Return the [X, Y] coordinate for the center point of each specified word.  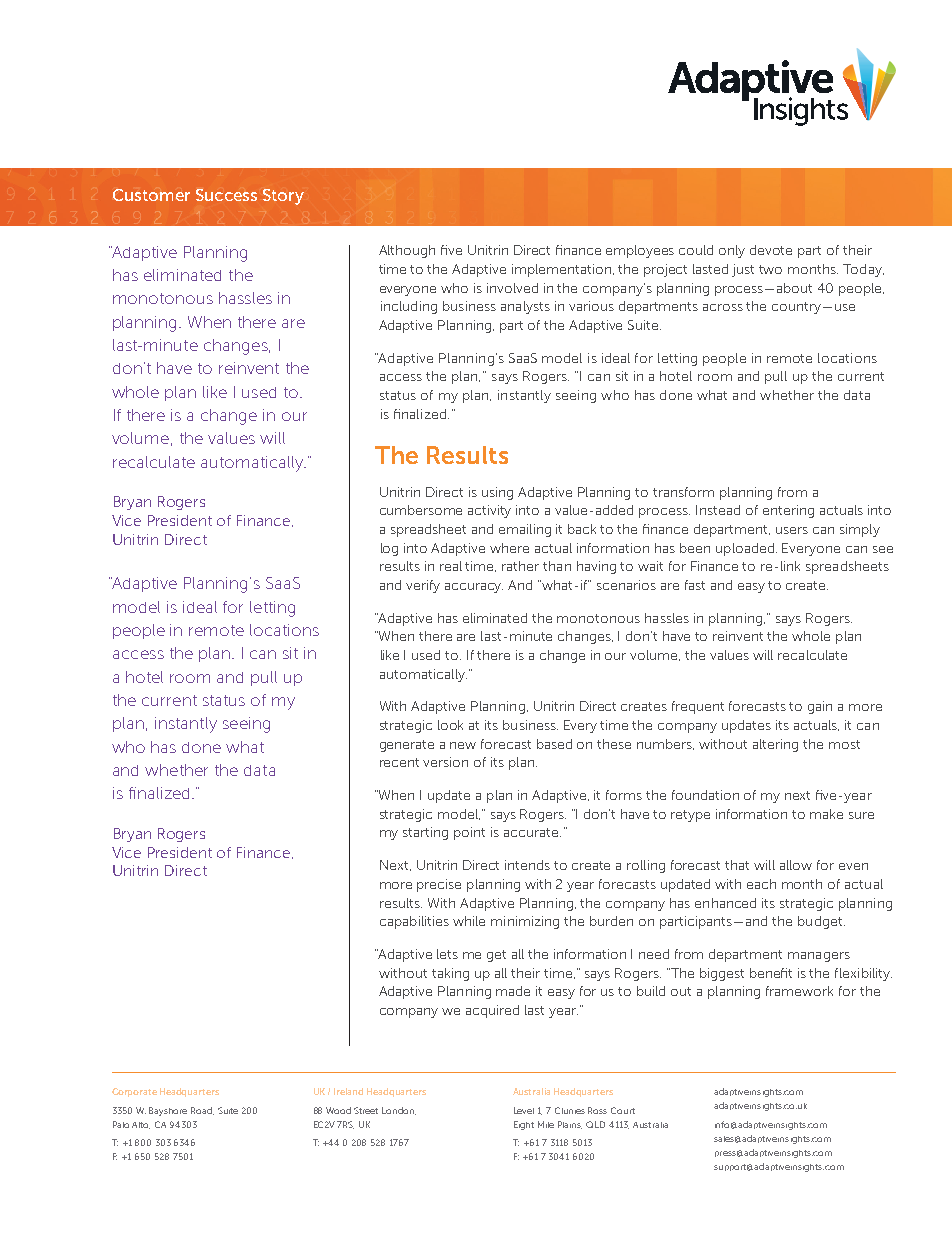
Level [524, 1110]
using [497, 493]
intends [527, 865]
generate [407, 746]
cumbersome [421, 510]
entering [788, 511]
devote [771, 250]
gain [820, 707]
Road [202, 1111]
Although [407, 251]
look [450, 725]
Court [623, 1110]
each [761, 884]
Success [226, 195]
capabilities [414, 922]
